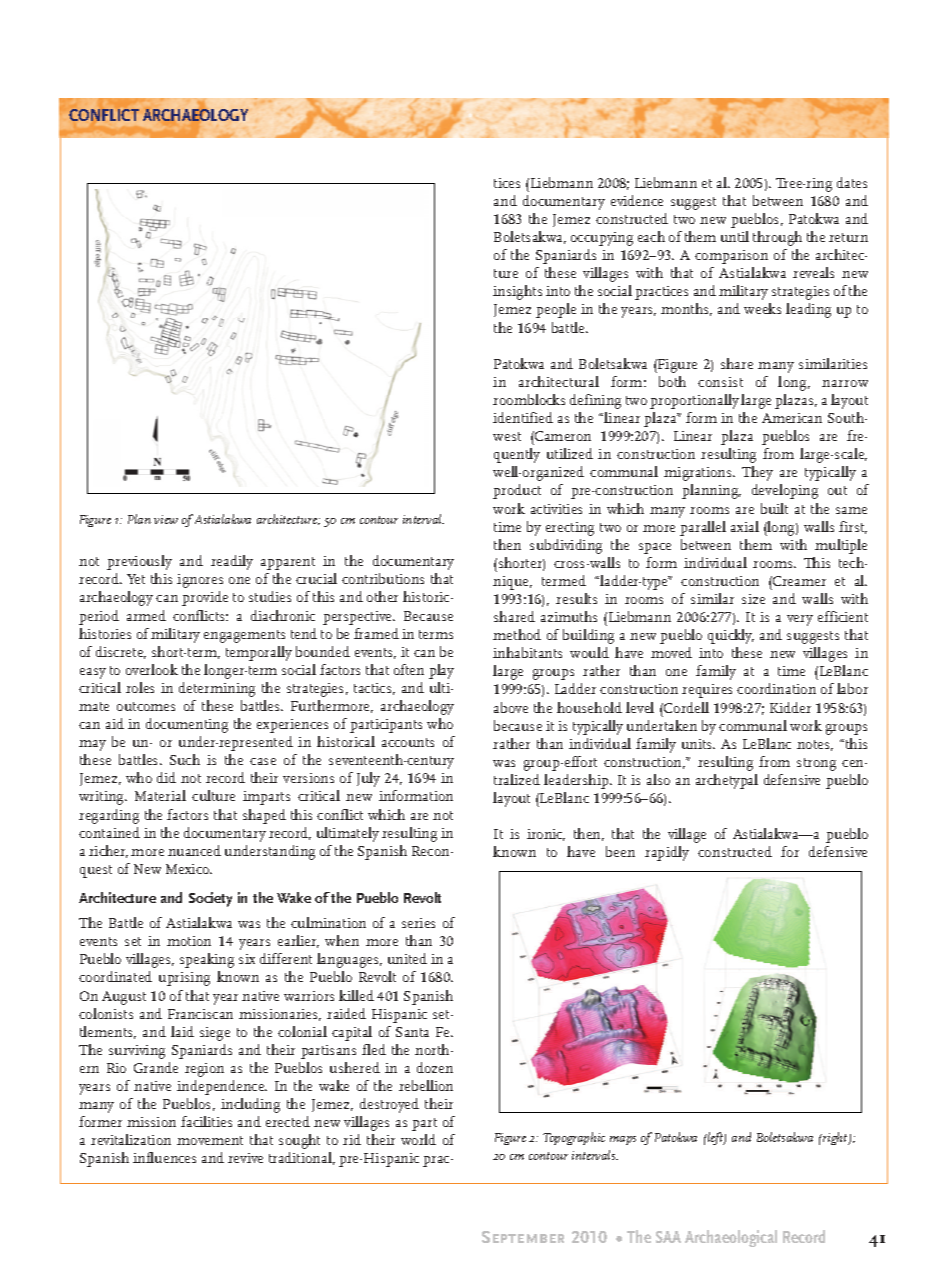 This screenshot has height=1288, width=947. What do you see at coordinates (164, 1157) in the screenshot?
I see `influences` at bounding box center [164, 1157].
